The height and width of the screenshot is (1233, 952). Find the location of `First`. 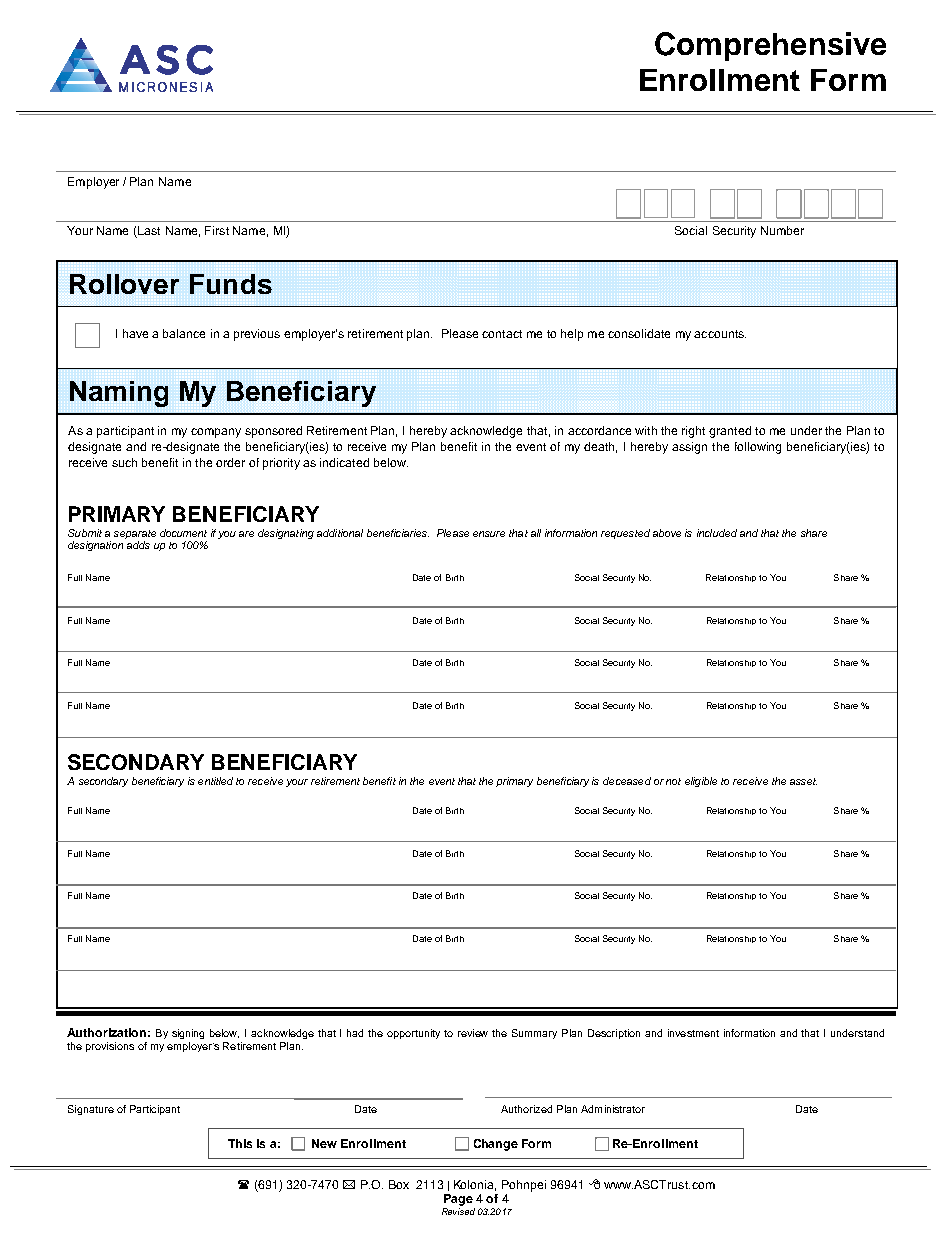

First is located at coordinates (217, 230).
